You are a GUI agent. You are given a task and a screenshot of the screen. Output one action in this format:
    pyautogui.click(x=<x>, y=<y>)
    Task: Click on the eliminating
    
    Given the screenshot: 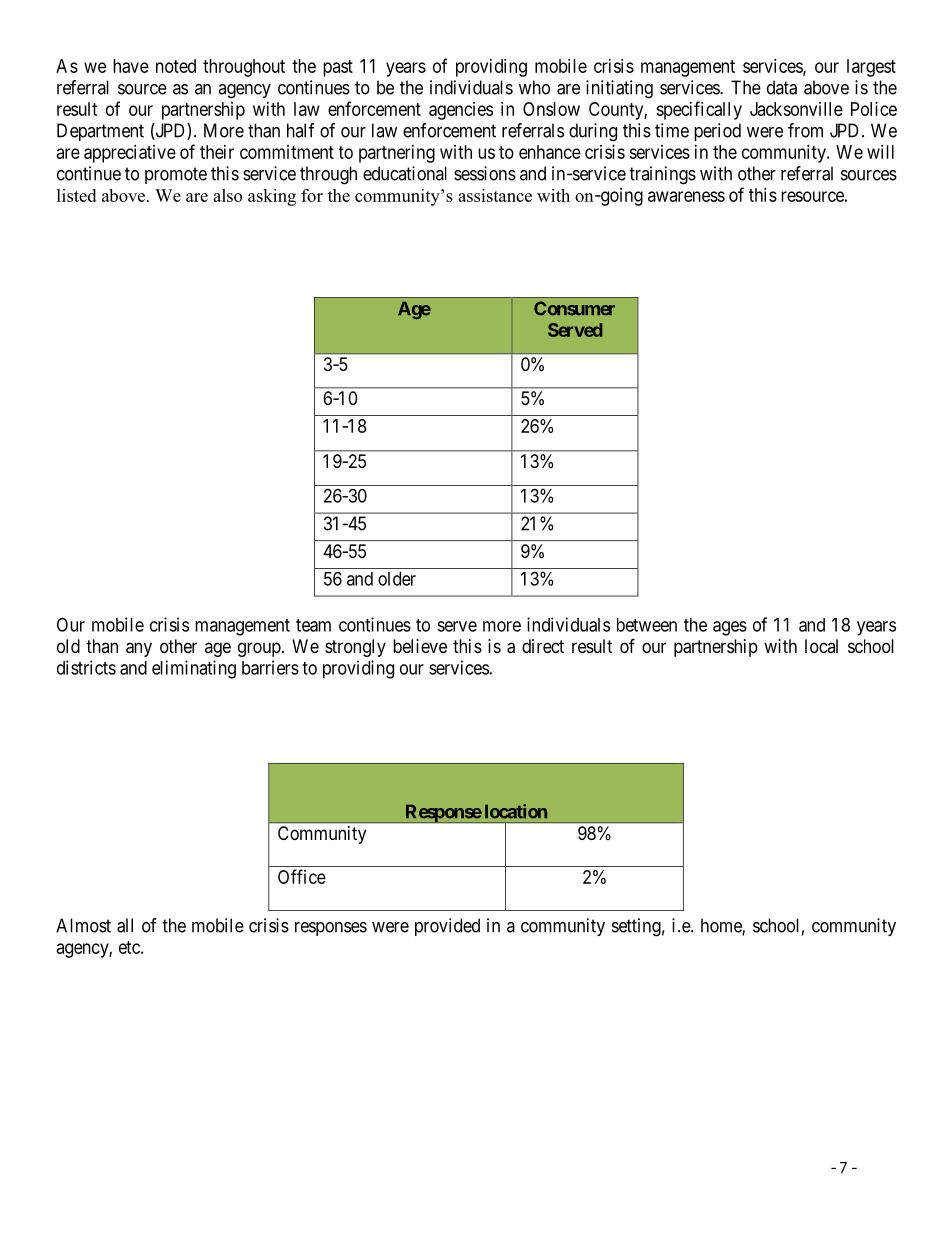 What is the action you would take?
    pyautogui.click(x=194, y=669)
